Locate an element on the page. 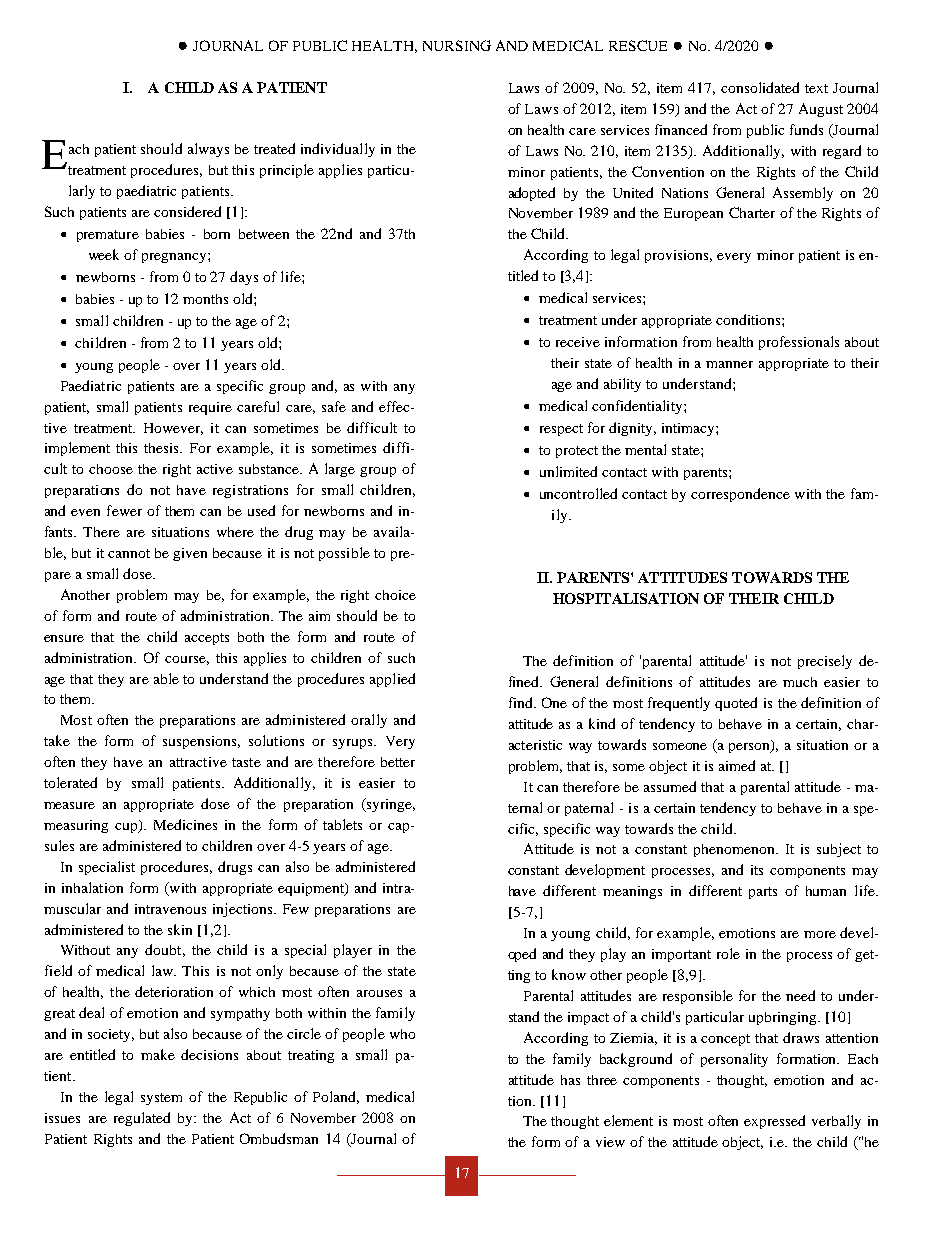 This page has width=952, height=1233. expressed is located at coordinates (774, 1122).
